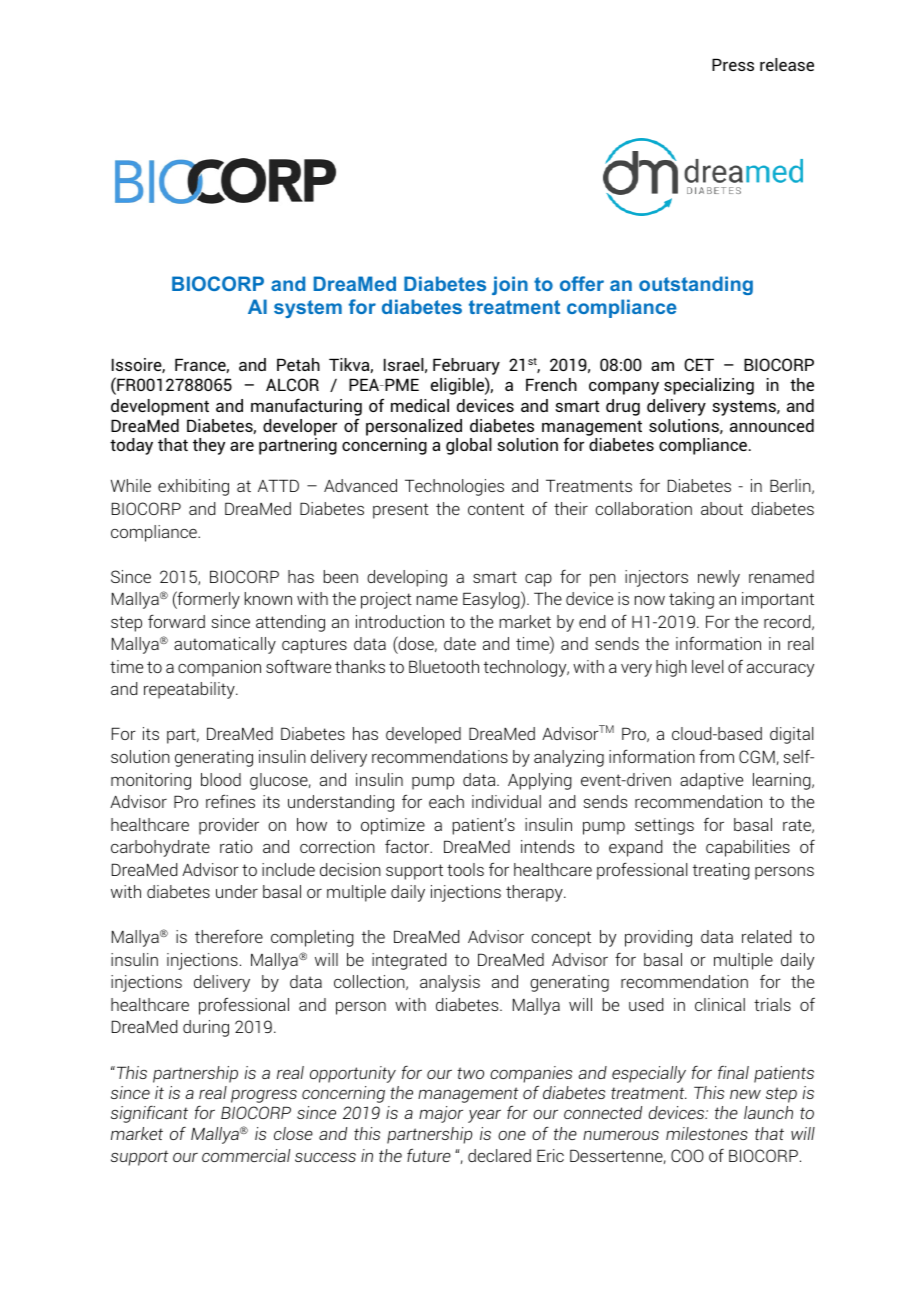  Describe the element at coordinates (733, 64) in the page. I see `Press` at that location.
